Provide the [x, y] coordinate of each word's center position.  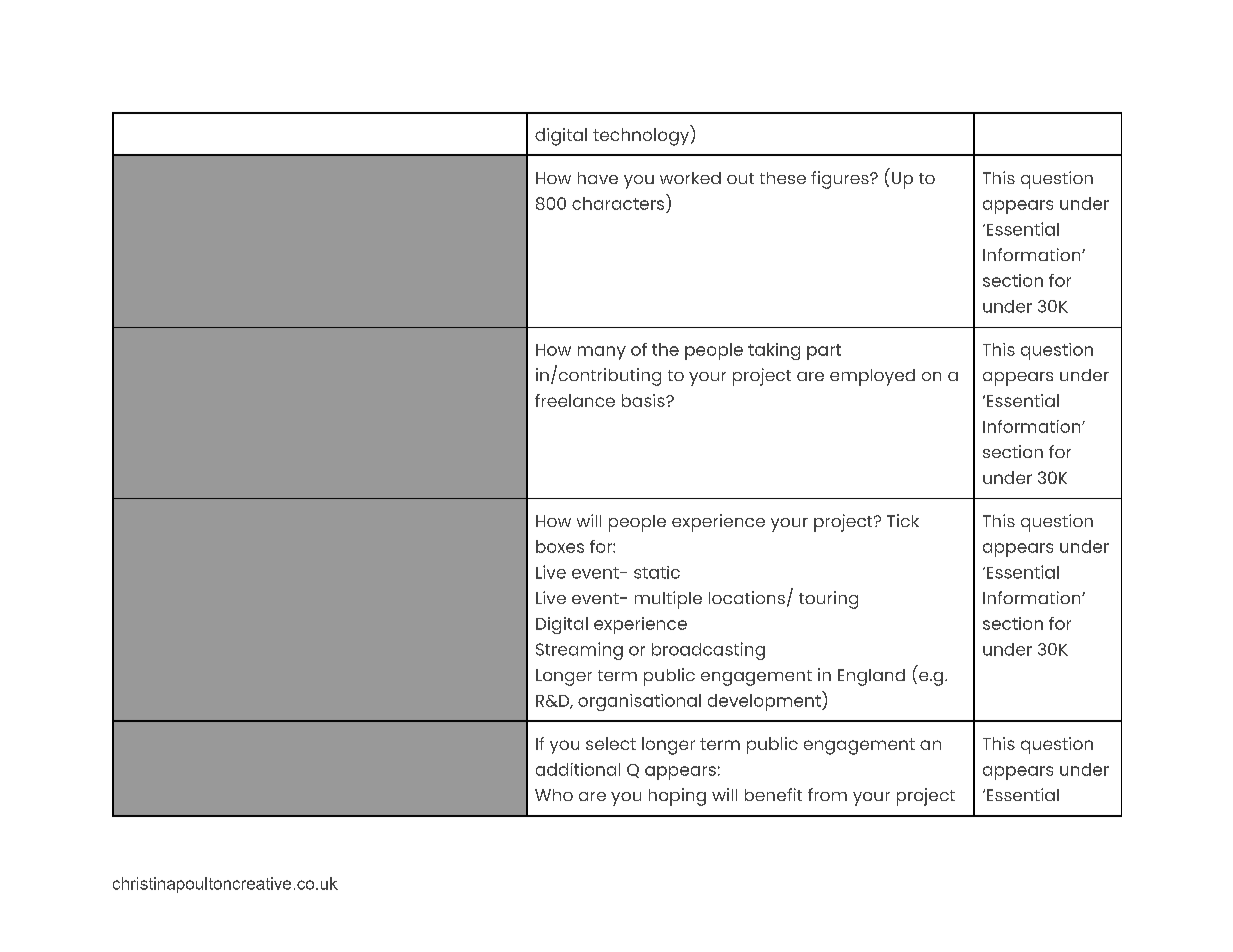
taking [774, 351]
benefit [773, 794]
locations [747, 597]
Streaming [579, 651]
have [598, 178]
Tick [903, 520]
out [740, 178]
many [602, 353]
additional [578, 769]
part [824, 352]
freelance [575, 400]
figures [841, 180]
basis [644, 400]
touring [828, 600]
